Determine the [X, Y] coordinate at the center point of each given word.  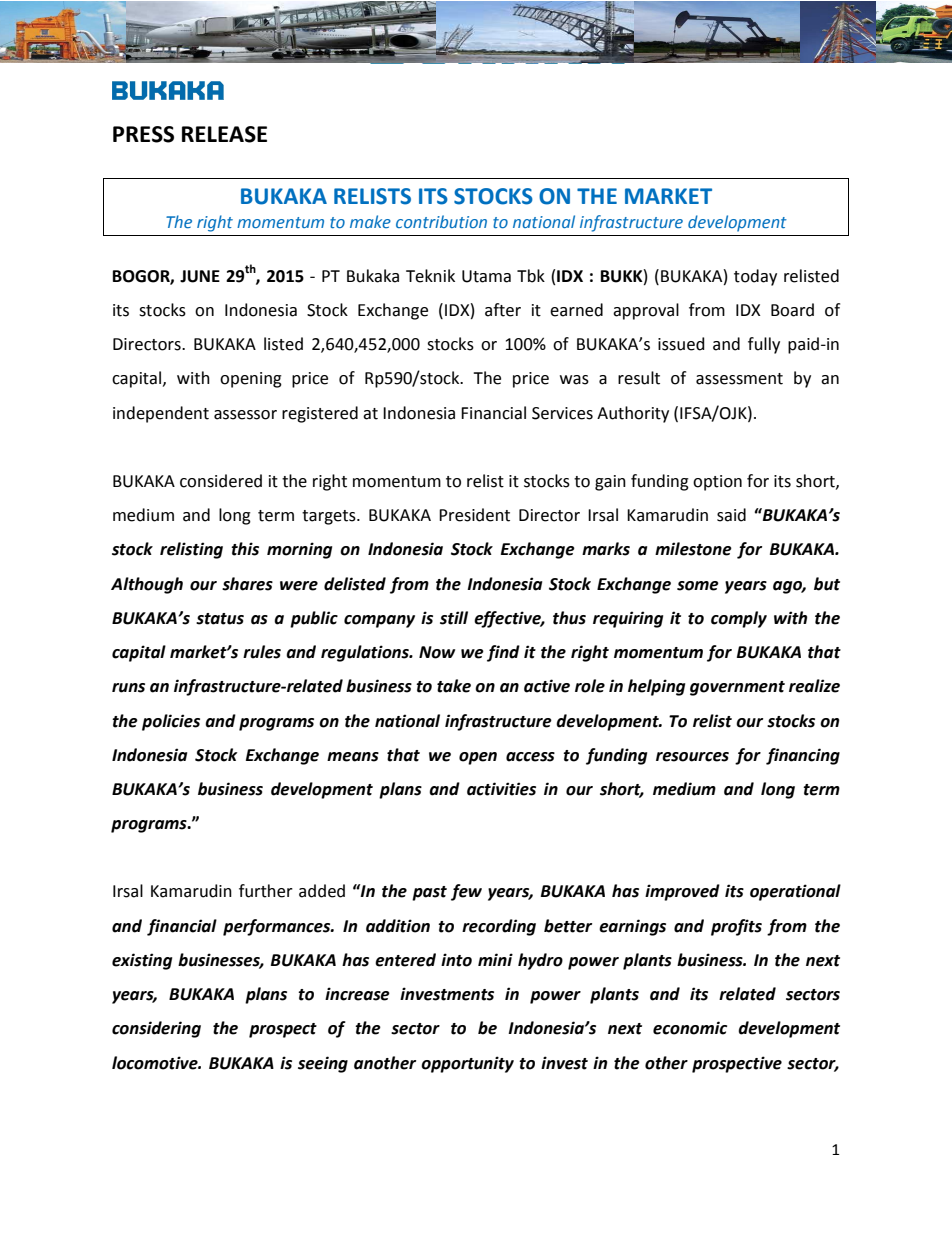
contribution [441, 221]
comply [739, 619]
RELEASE [224, 134]
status [220, 619]
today [755, 277]
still [454, 618]
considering [156, 1029]
